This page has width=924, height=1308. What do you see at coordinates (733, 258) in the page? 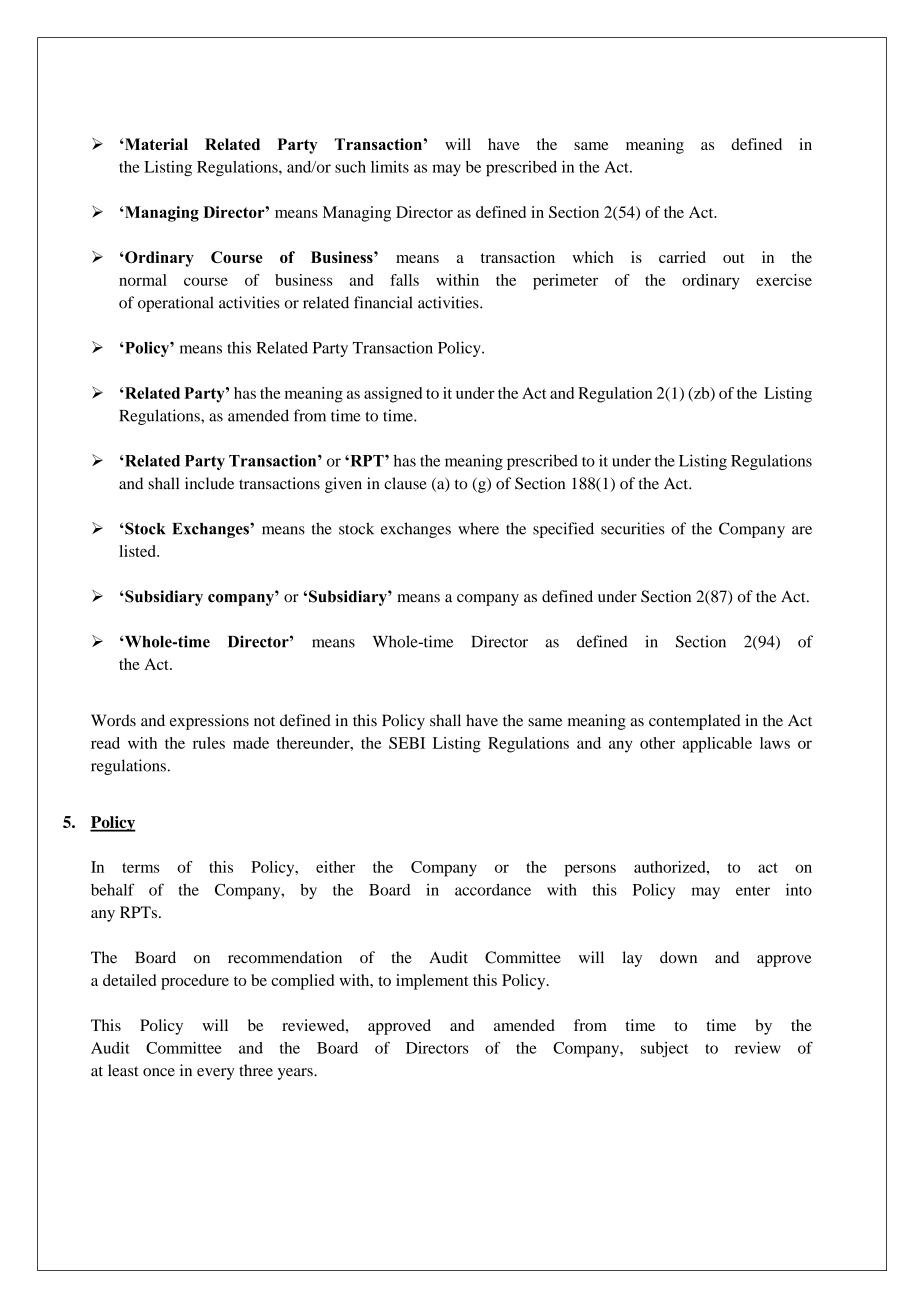
I see `out` at bounding box center [733, 258].
